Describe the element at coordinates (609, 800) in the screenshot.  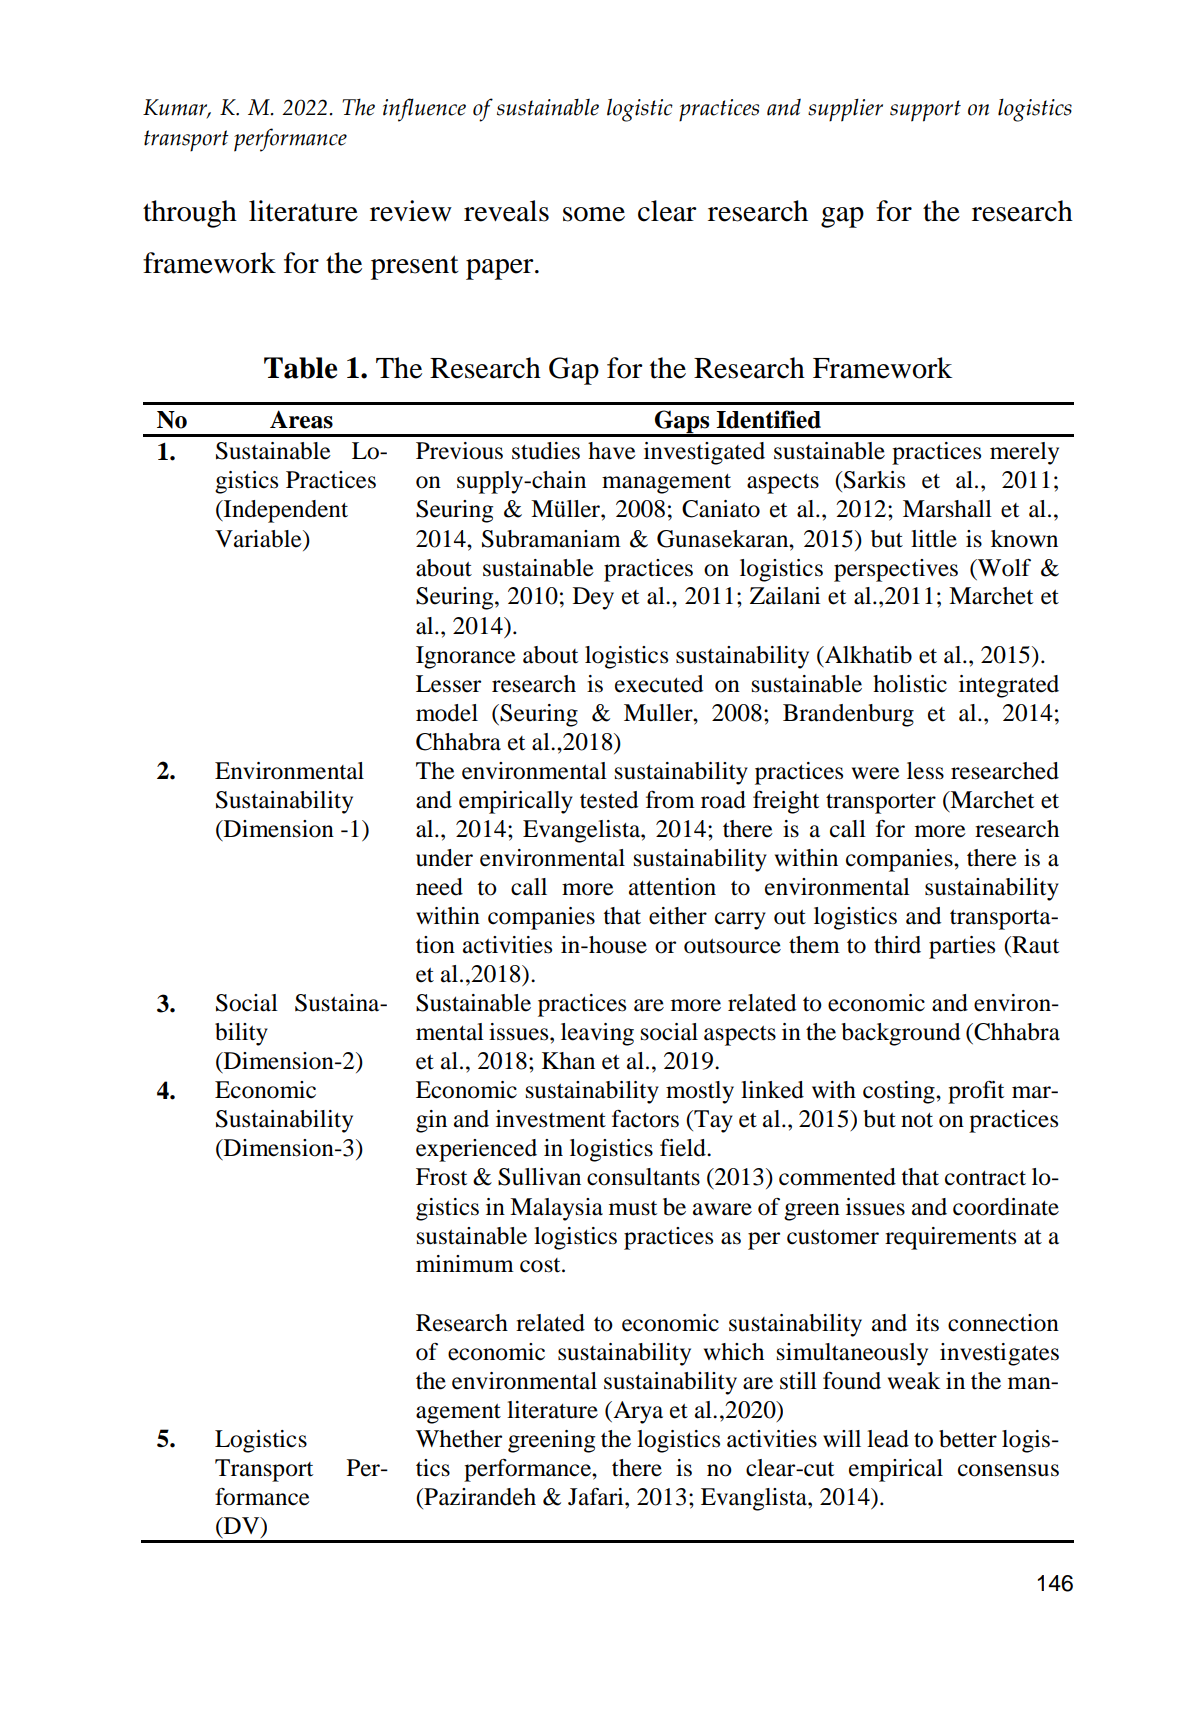
I see `tested` at that location.
